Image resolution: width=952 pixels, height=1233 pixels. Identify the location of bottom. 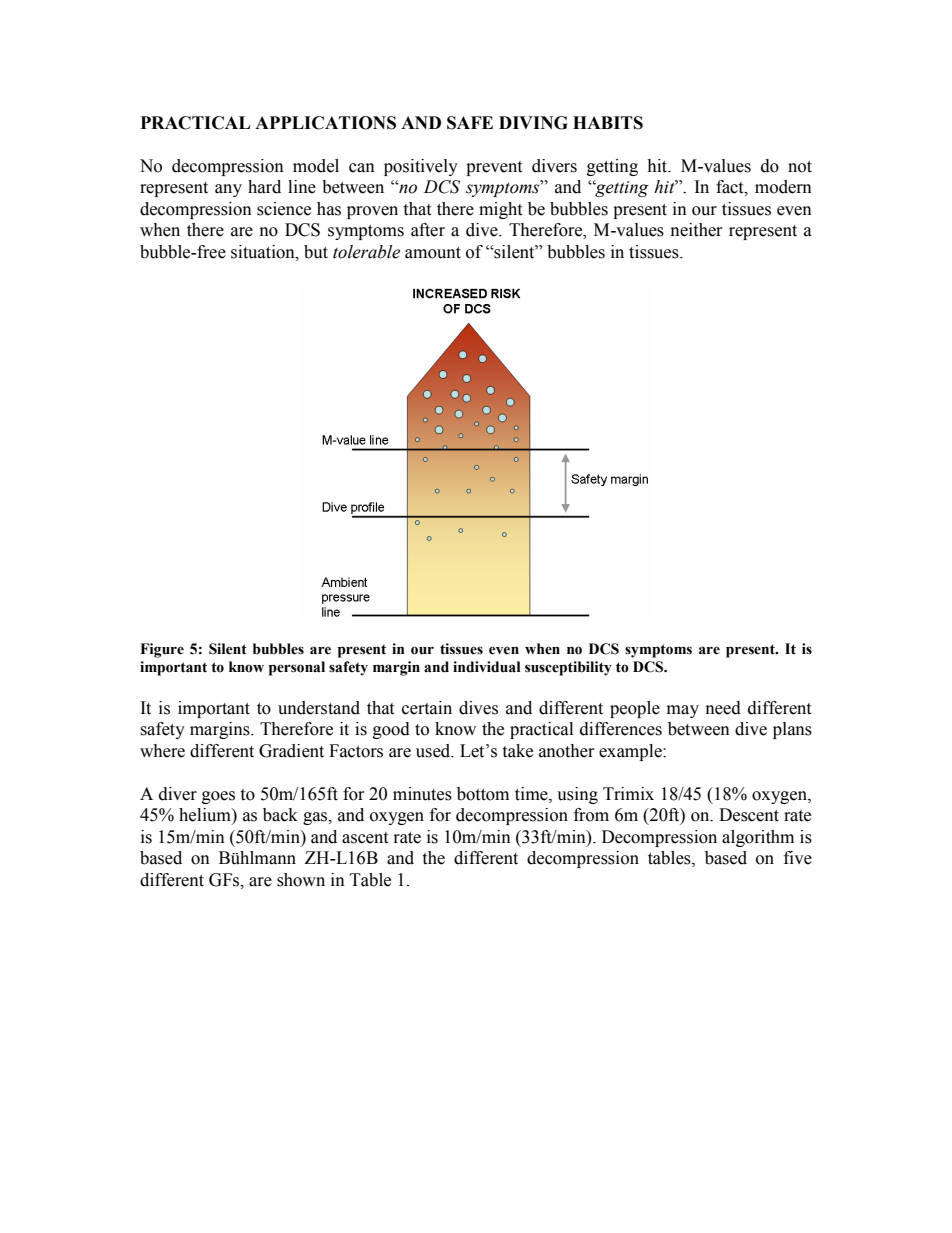
(483, 794).
